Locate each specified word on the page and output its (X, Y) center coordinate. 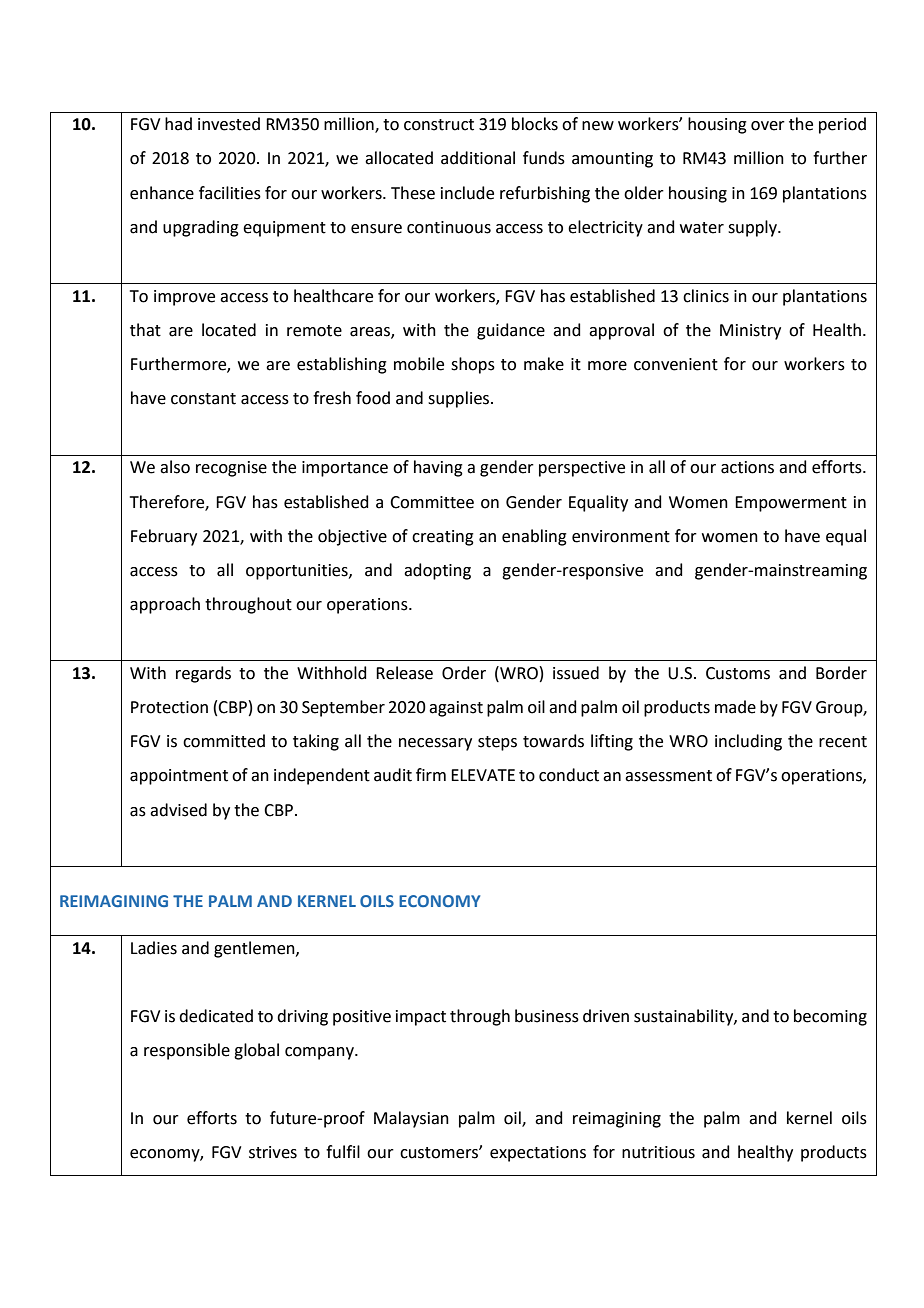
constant (203, 399)
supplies (460, 399)
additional (478, 158)
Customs (738, 673)
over (768, 126)
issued (576, 673)
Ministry (750, 332)
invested (229, 124)
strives (273, 1152)
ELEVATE (483, 775)
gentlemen (255, 949)
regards (203, 674)
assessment (668, 776)
